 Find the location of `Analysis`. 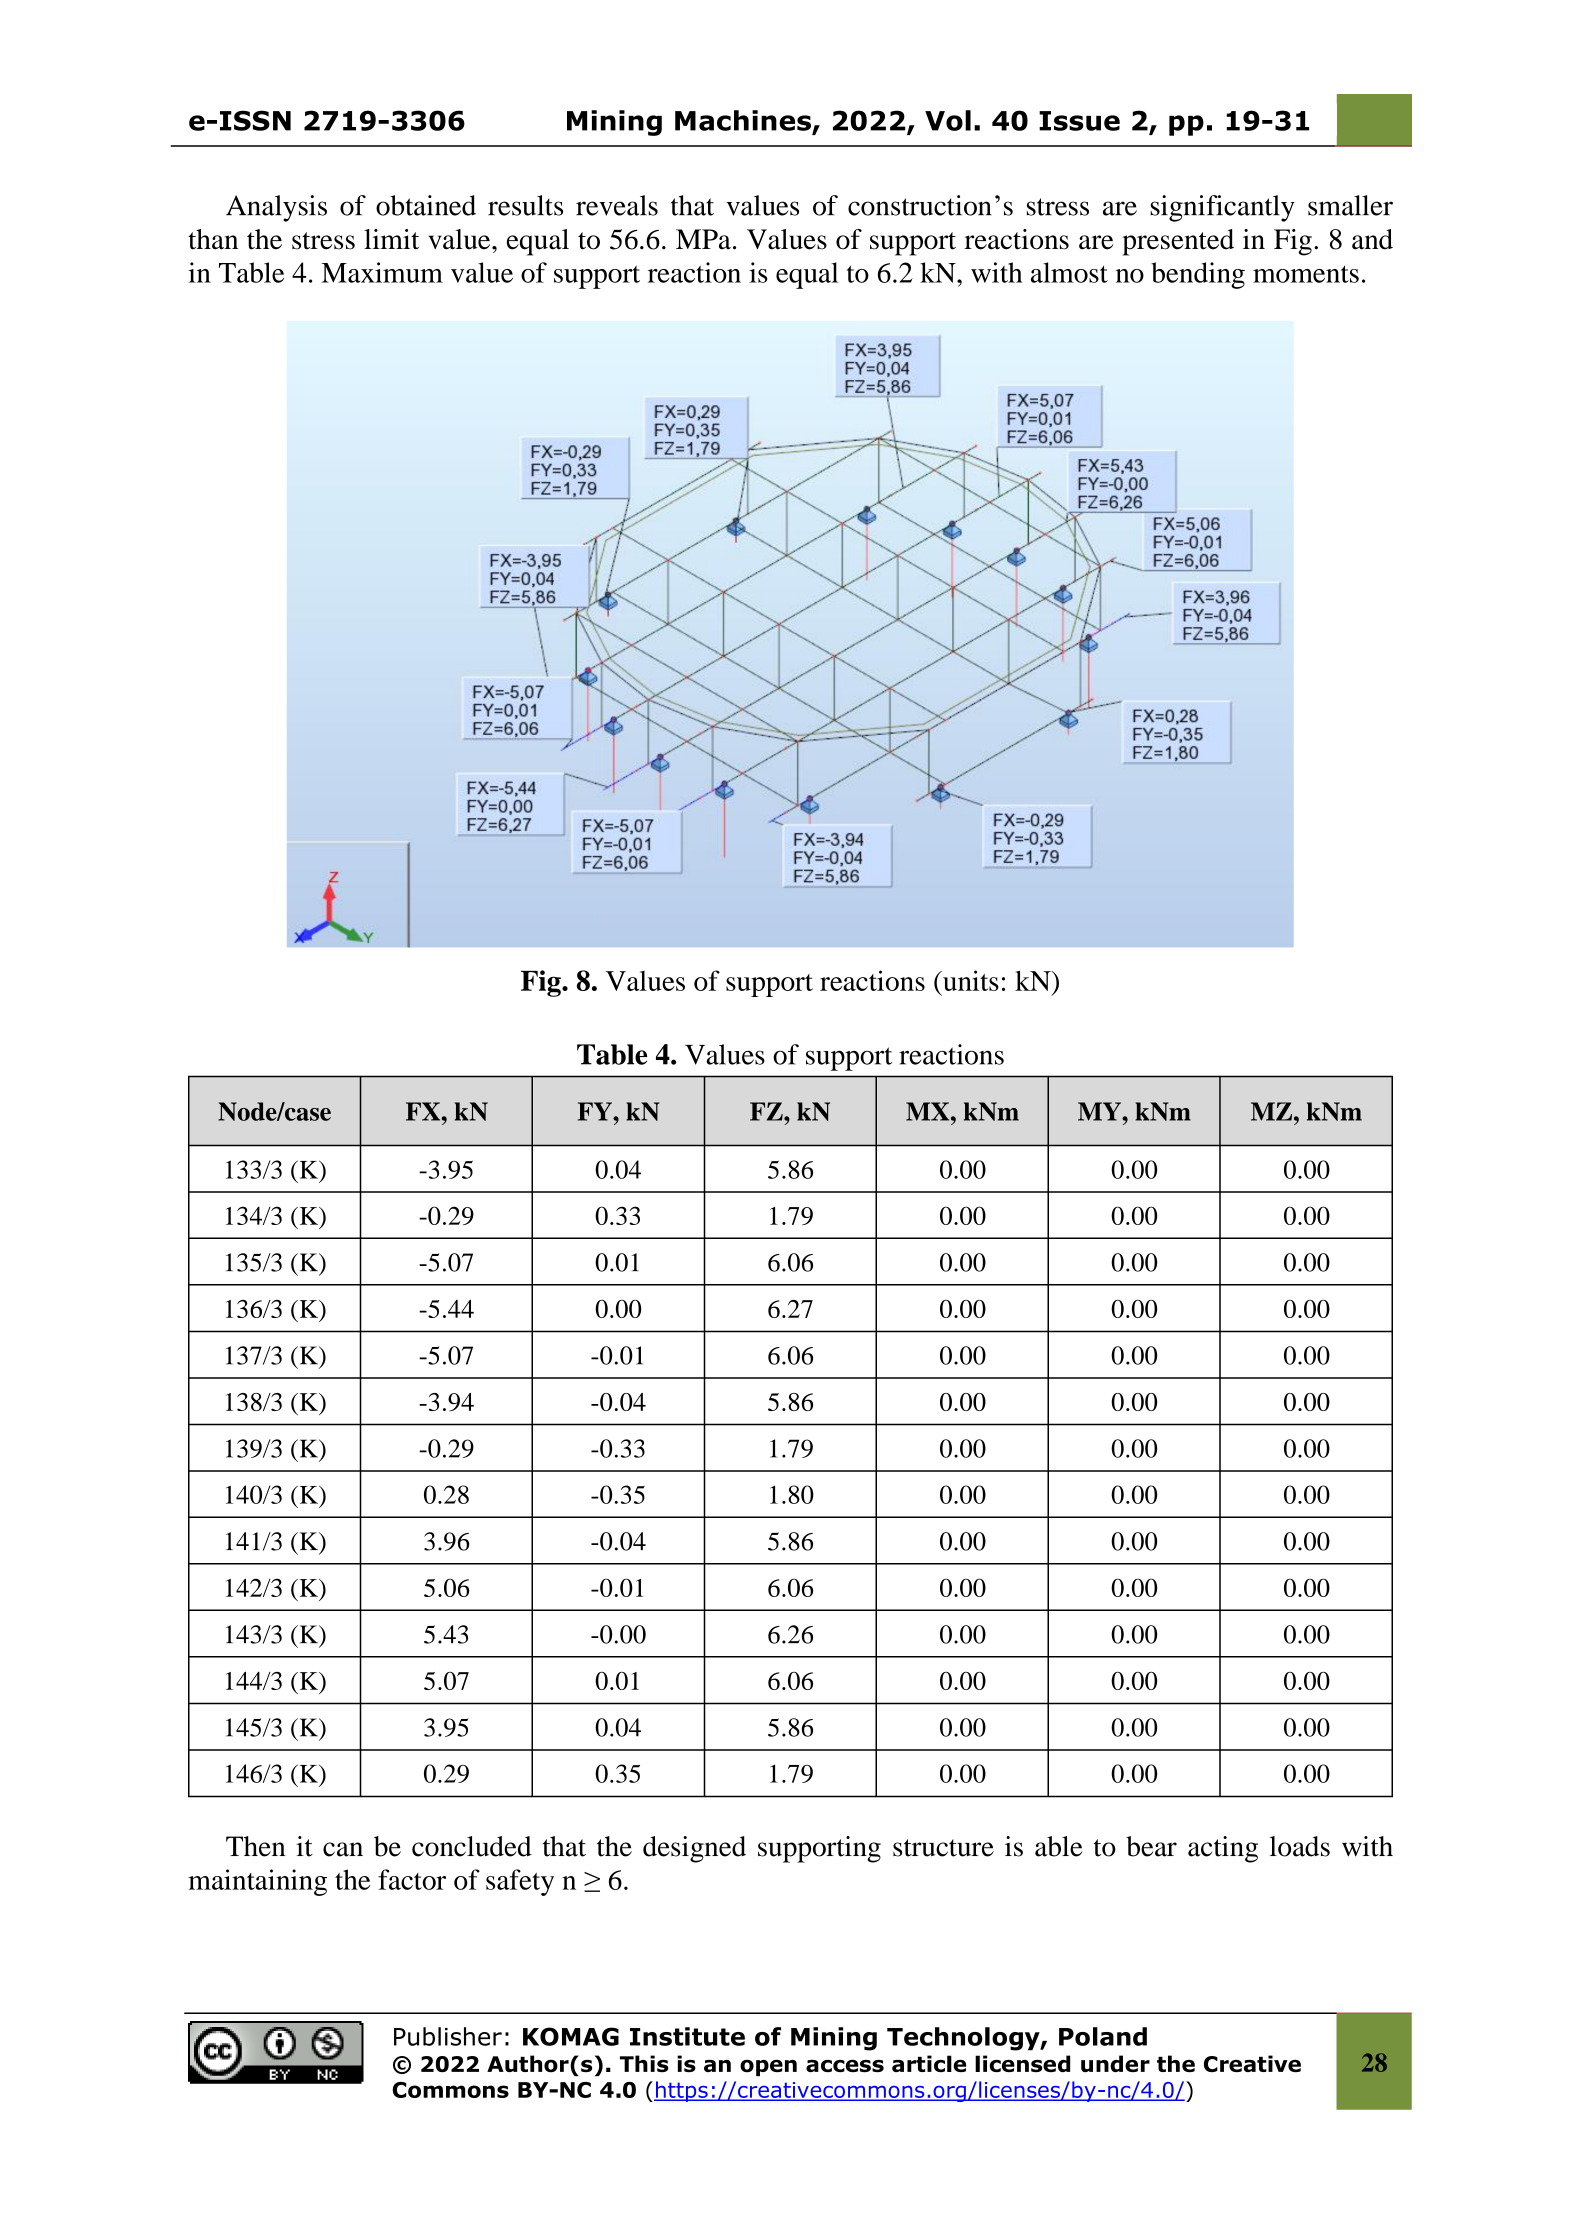

Analysis is located at coordinates (276, 208).
